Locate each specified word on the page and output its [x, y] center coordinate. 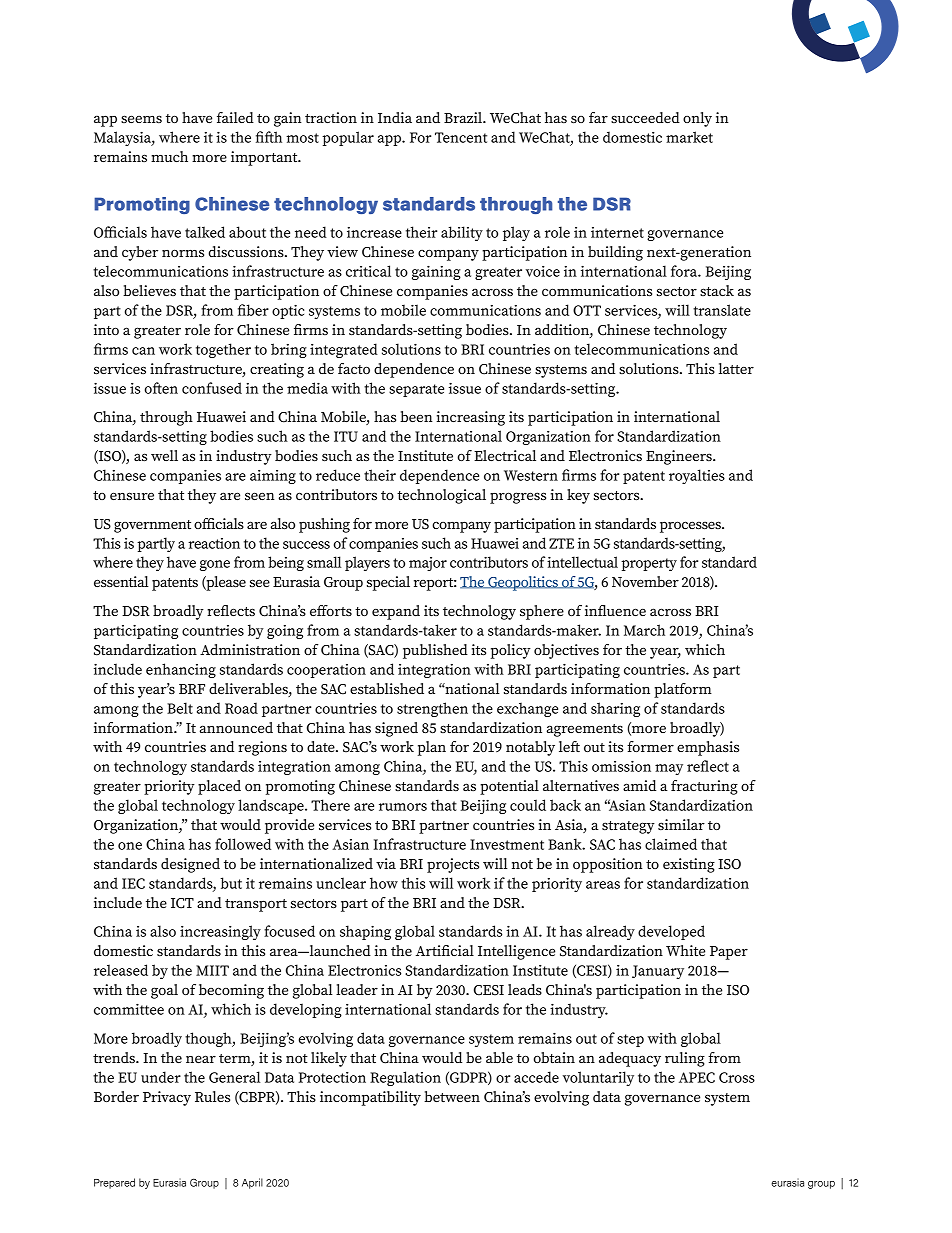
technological [441, 496]
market [689, 137]
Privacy [167, 1098]
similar [681, 824]
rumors [403, 807]
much [169, 156]
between [452, 1096]
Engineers [680, 457]
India [395, 117]
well [164, 455]
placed [219, 787]
